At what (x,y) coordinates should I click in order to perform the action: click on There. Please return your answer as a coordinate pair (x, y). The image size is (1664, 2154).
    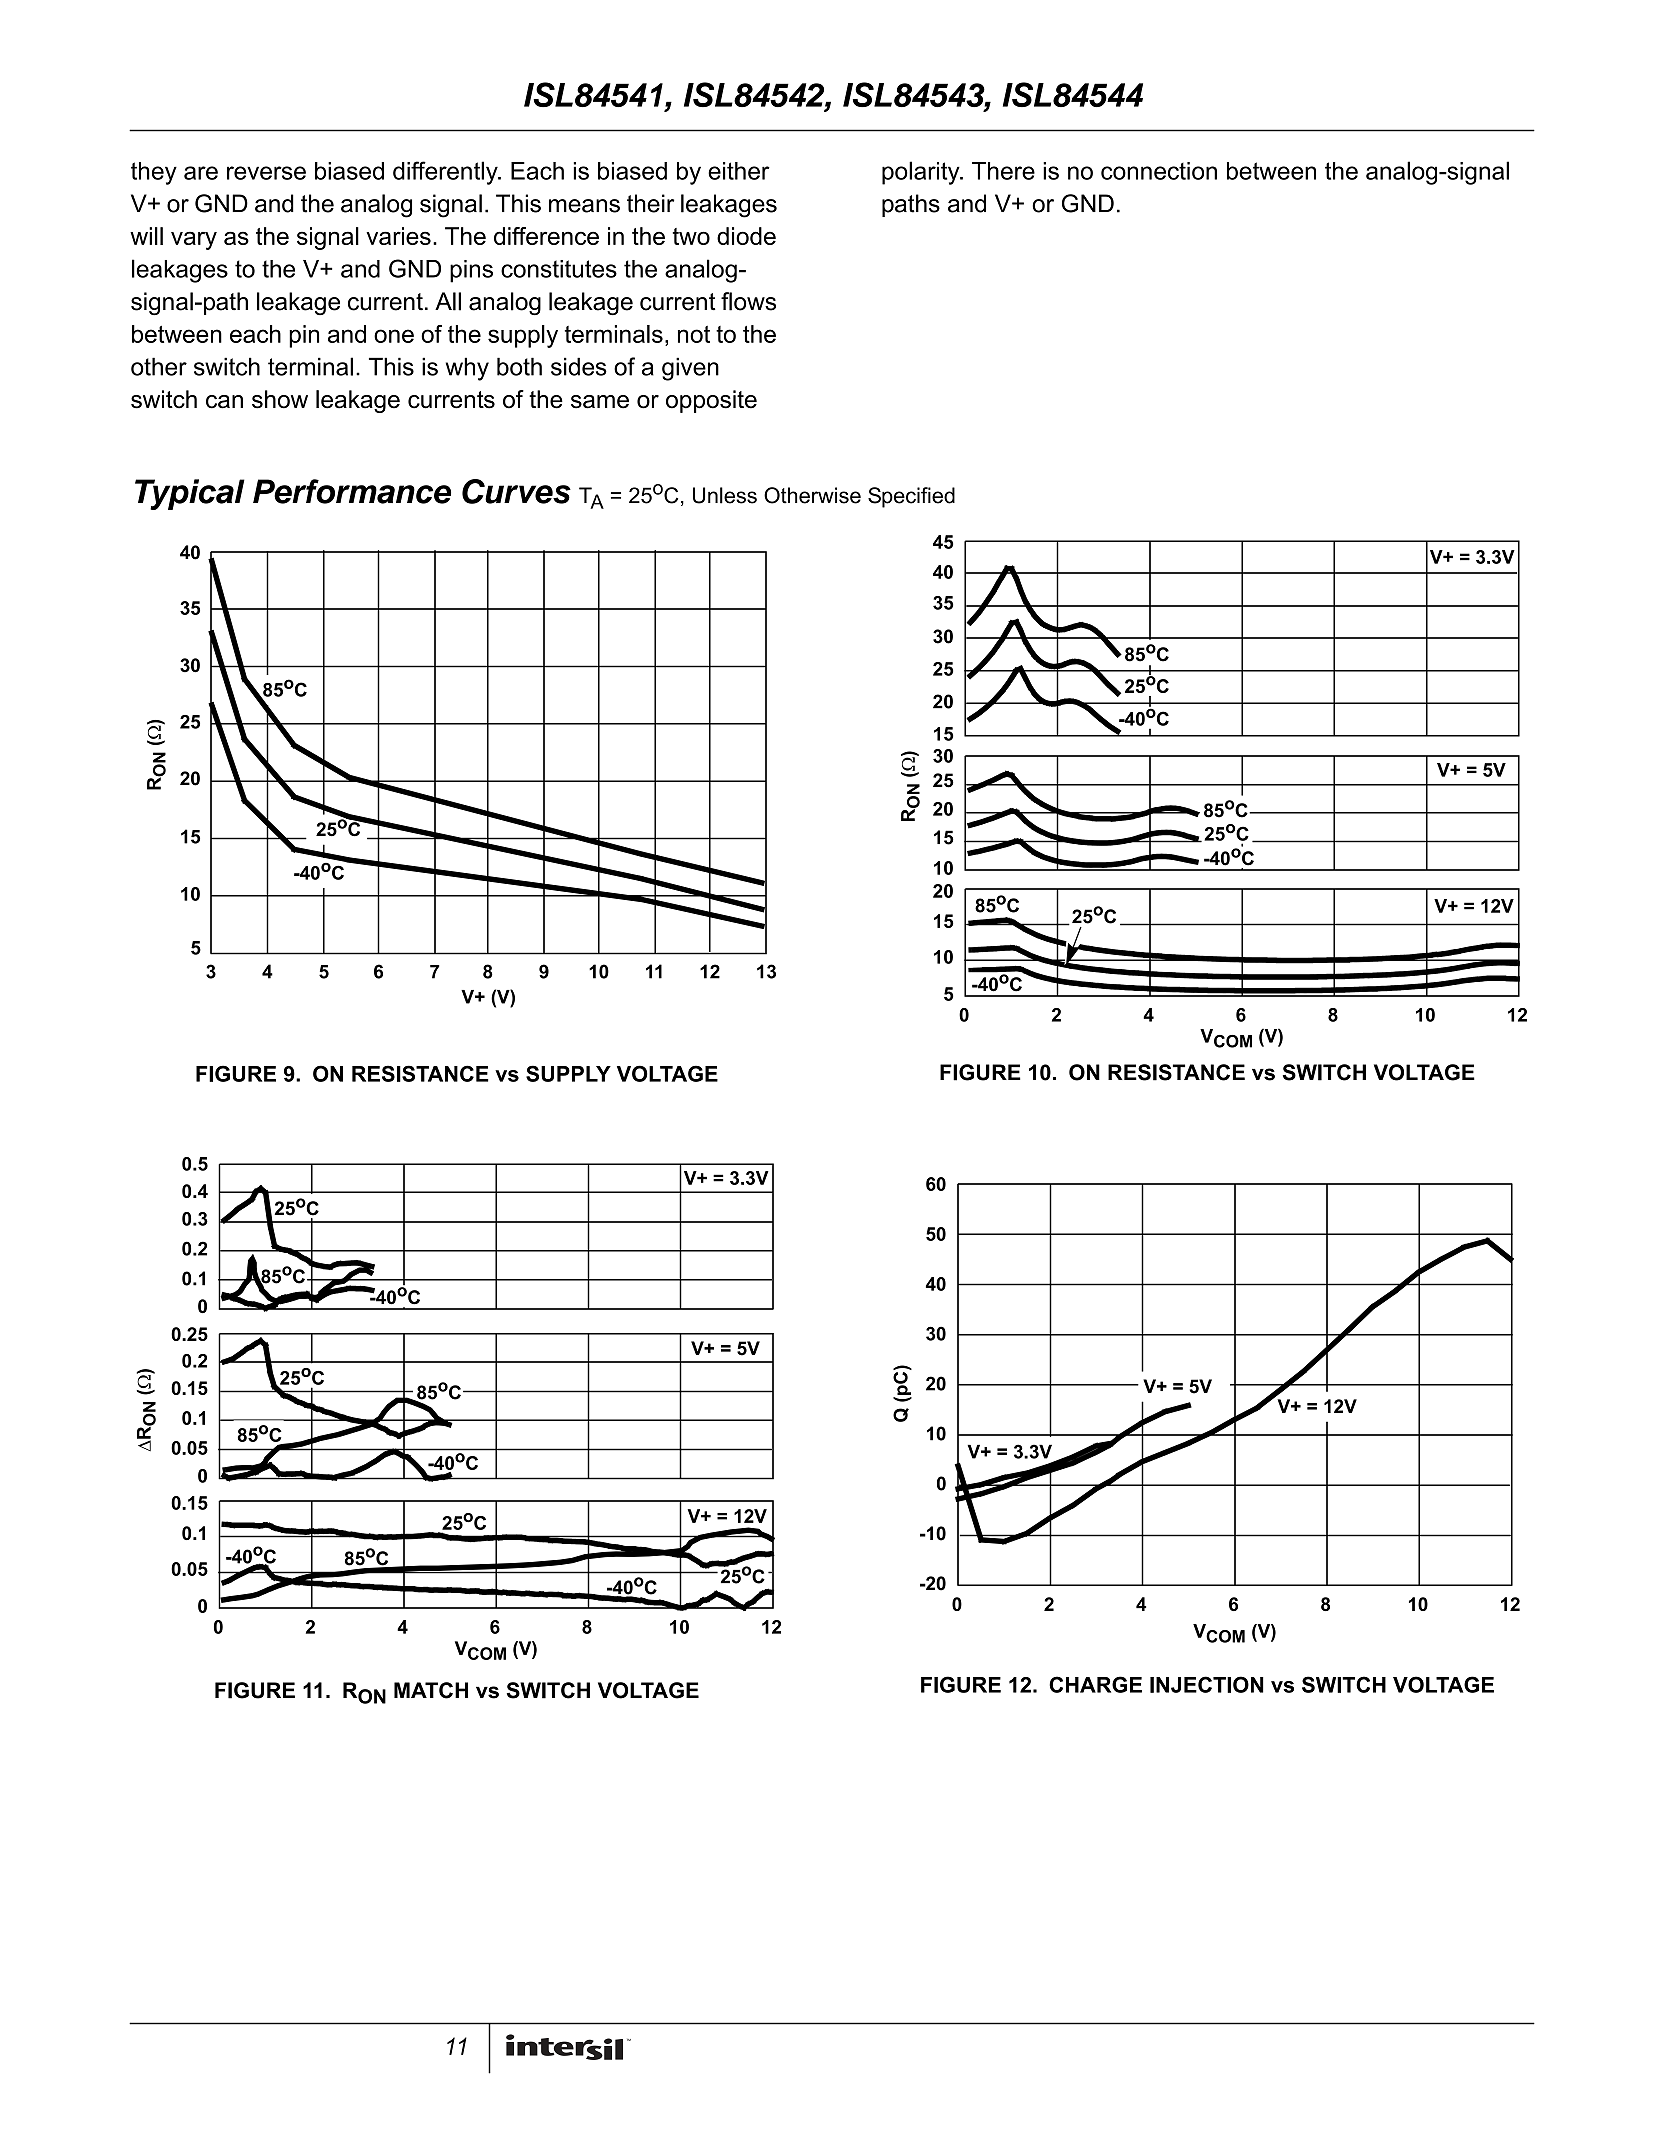
    Looking at the image, I should click on (1003, 171).
